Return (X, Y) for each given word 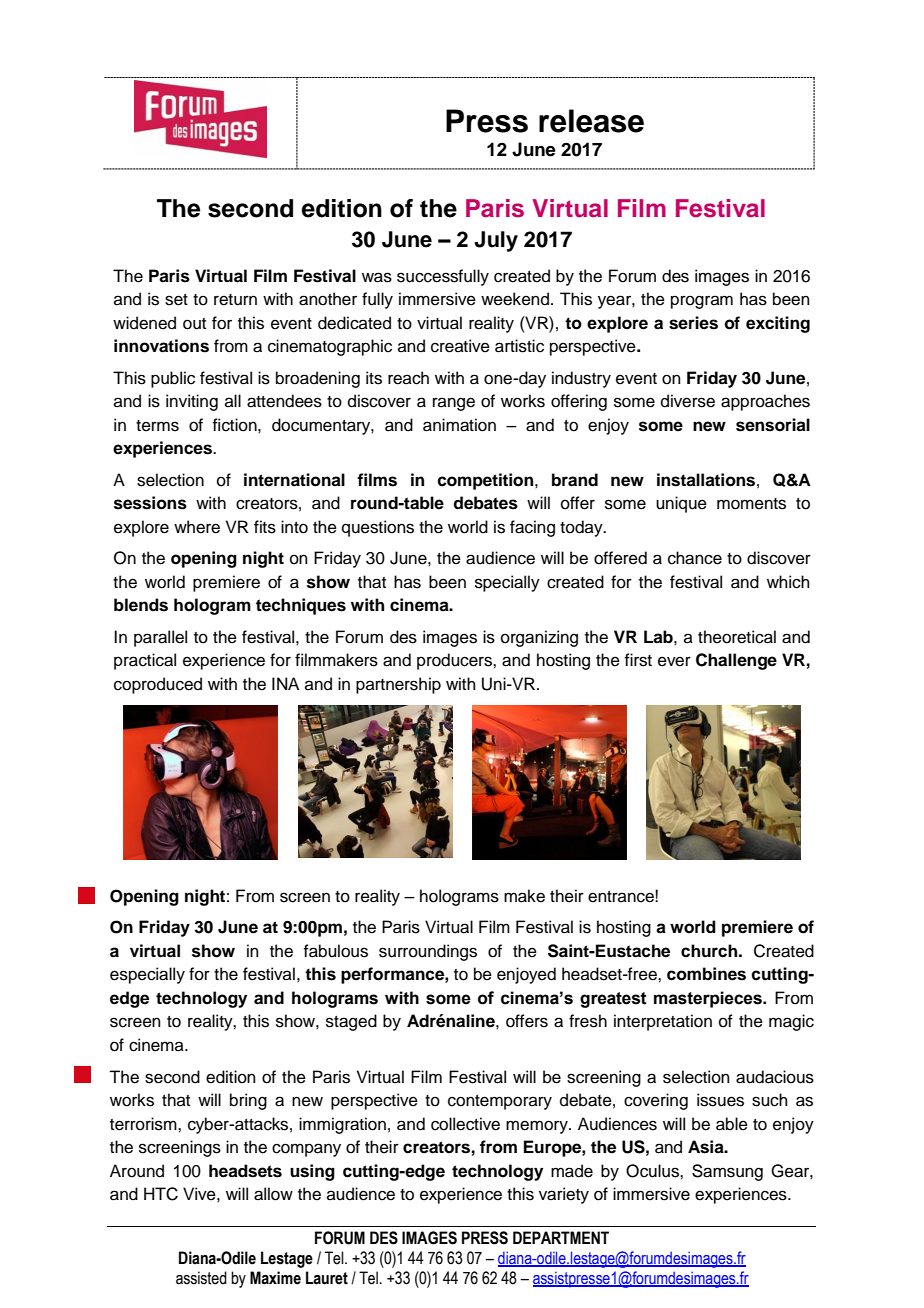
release (591, 121)
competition (486, 481)
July (496, 241)
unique (681, 504)
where (197, 527)
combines (706, 974)
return (235, 300)
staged (351, 1022)
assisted (201, 1278)
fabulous (335, 951)
